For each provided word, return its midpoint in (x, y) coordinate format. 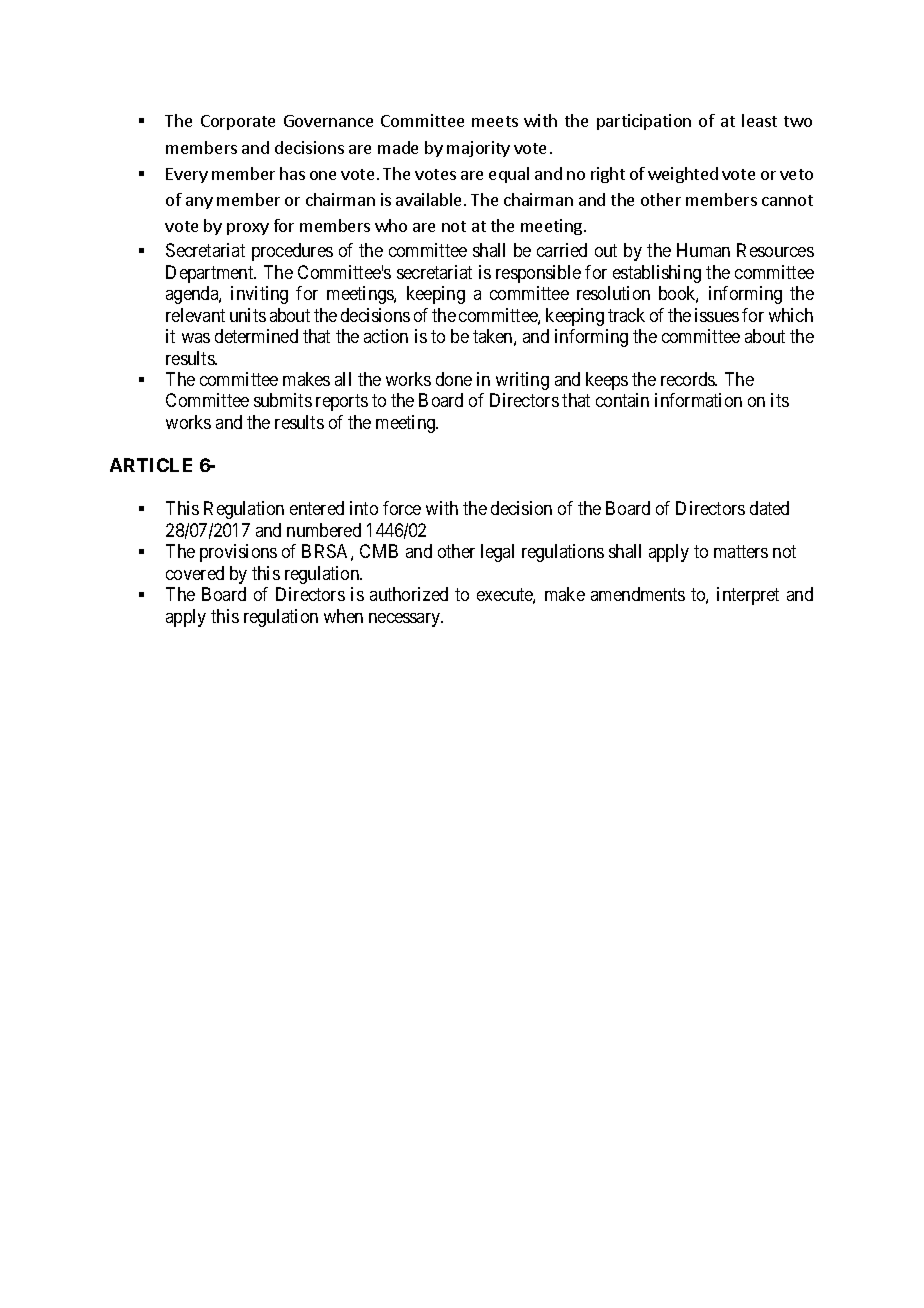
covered (195, 573)
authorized (409, 594)
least (759, 120)
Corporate (238, 122)
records (689, 379)
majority (478, 149)
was (196, 338)
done (454, 379)
